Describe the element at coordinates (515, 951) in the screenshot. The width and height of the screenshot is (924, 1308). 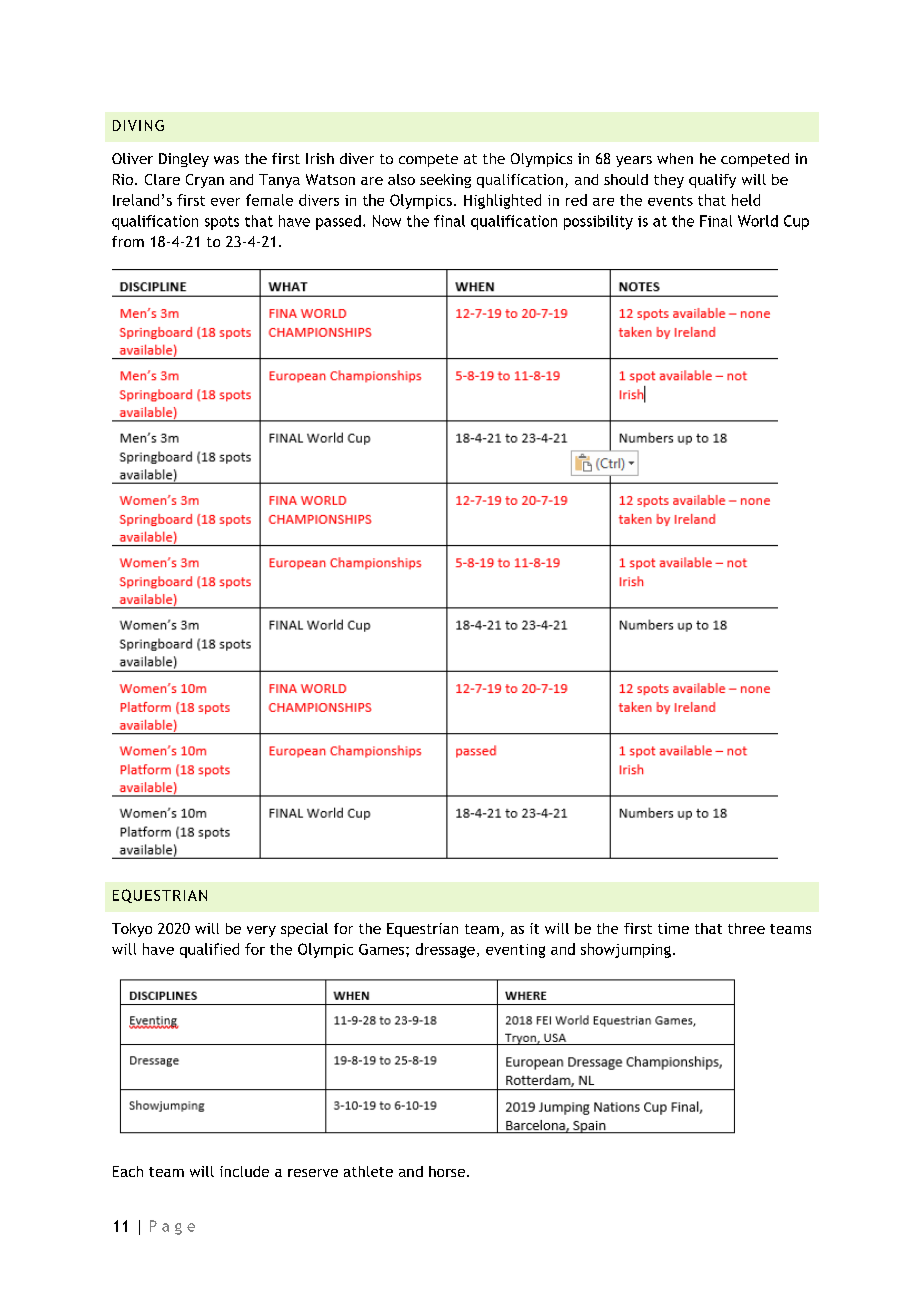
I see `eventing` at that location.
